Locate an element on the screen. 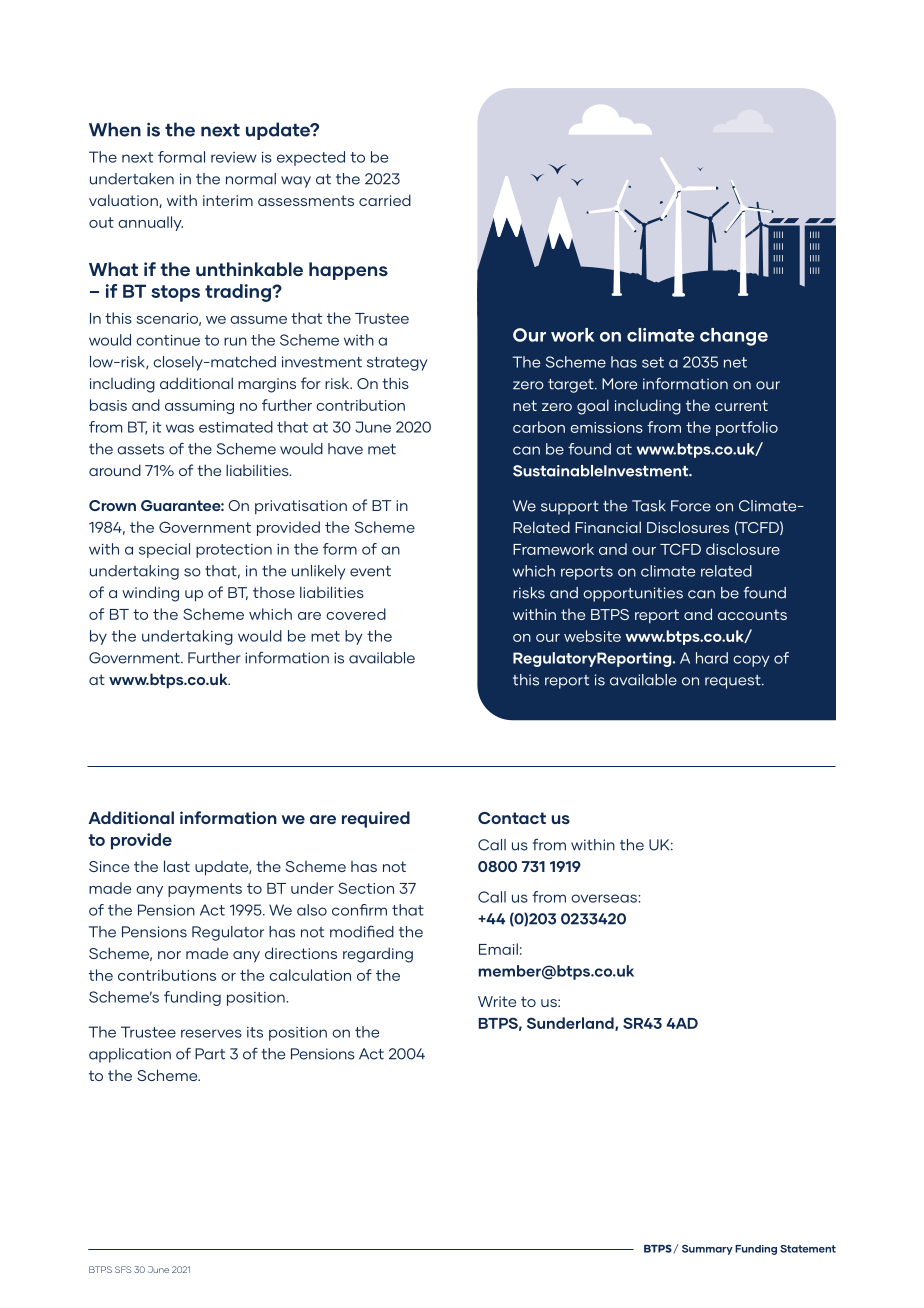  SFS is located at coordinates (123, 1269).
